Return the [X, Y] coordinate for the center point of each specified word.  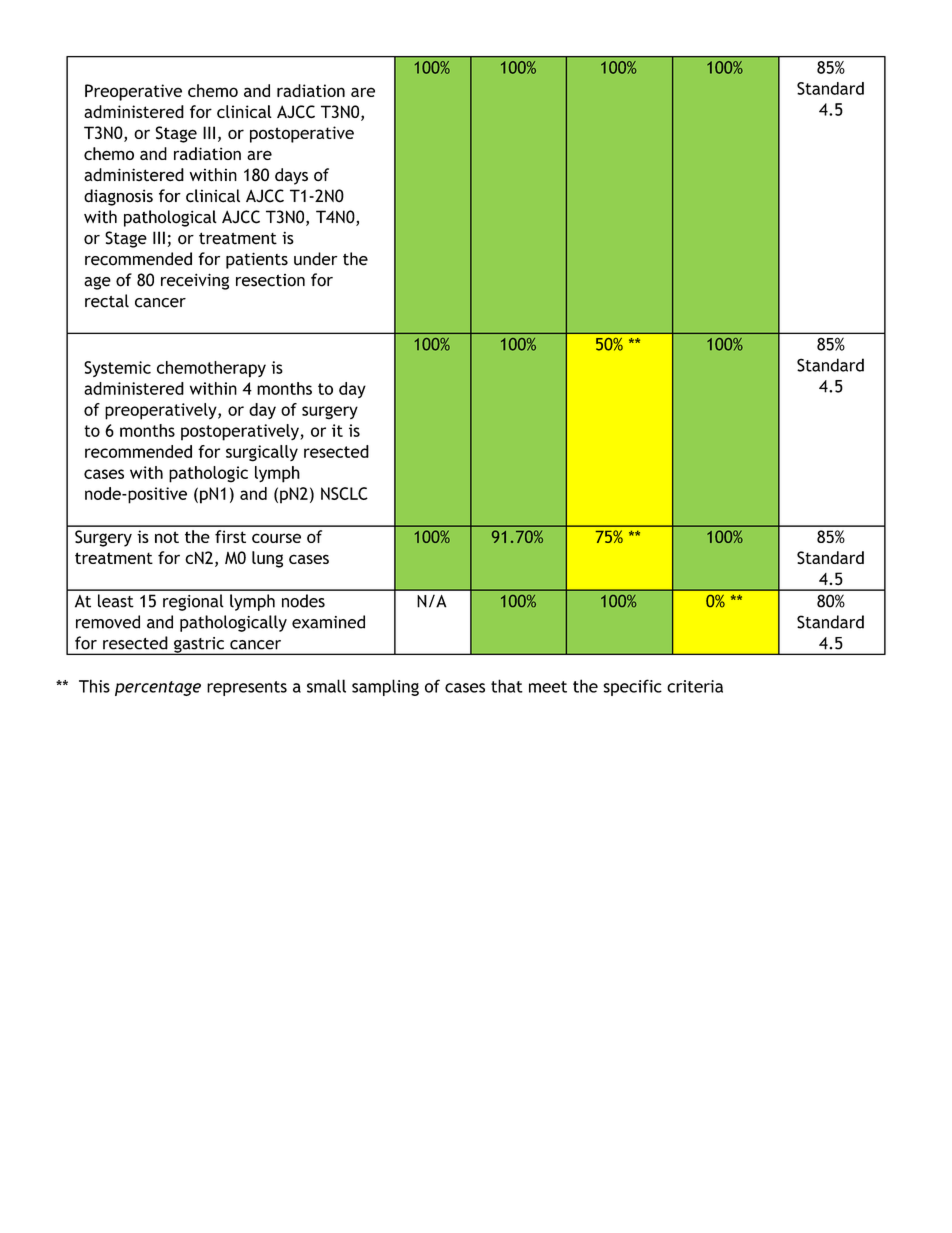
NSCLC [344, 493]
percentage [158, 688]
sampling [385, 687]
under [316, 259]
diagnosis [118, 197]
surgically [262, 453]
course [276, 538]
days [291, 176]
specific [632, 687]
